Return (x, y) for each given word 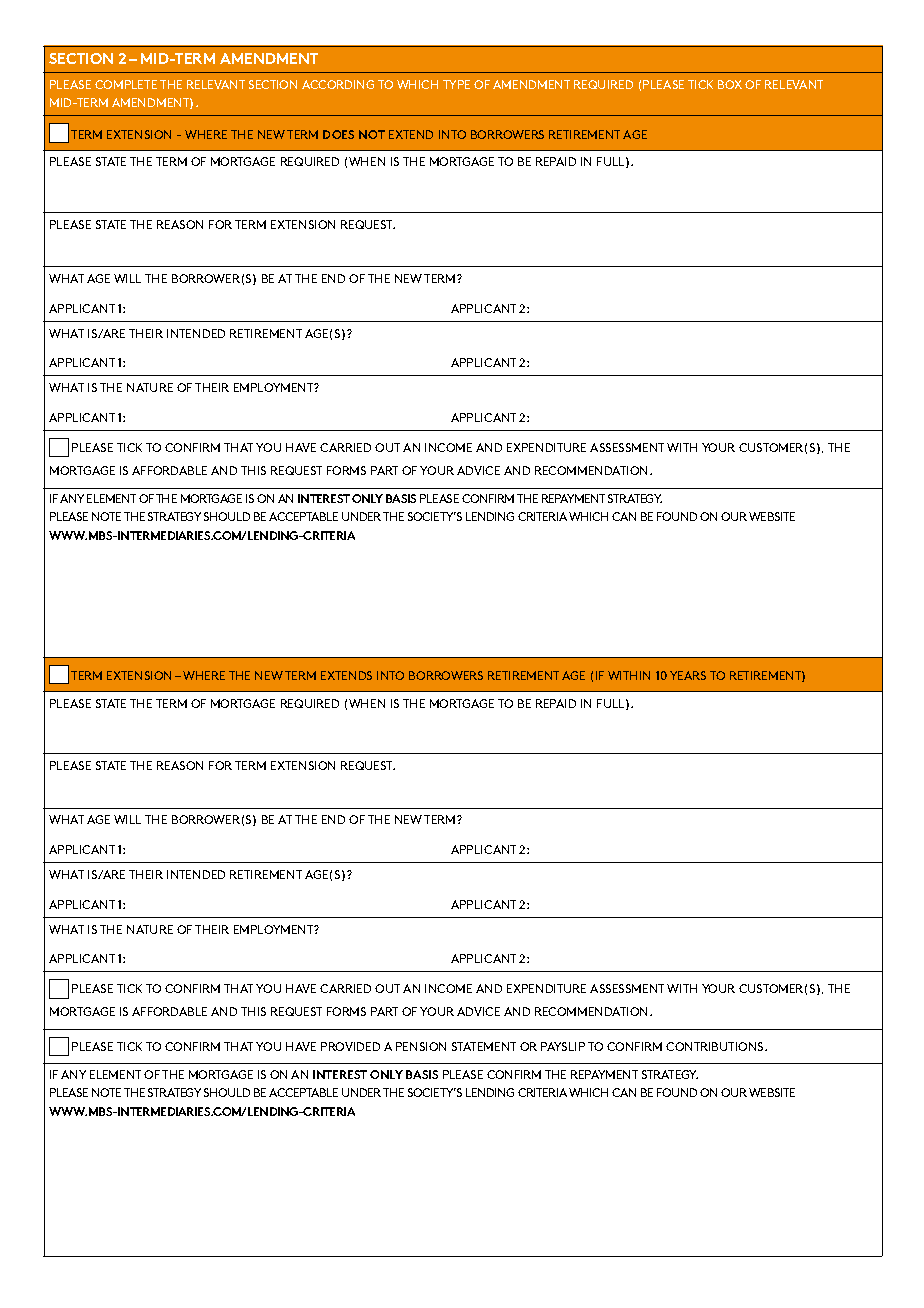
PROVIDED (350, 1046)
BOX (730, 84)
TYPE (456, 84)
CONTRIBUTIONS (716, 1046)
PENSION (421, 1046)
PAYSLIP (563, 1046)
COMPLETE (126, 84)
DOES (338, 134)
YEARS (688, 675)
